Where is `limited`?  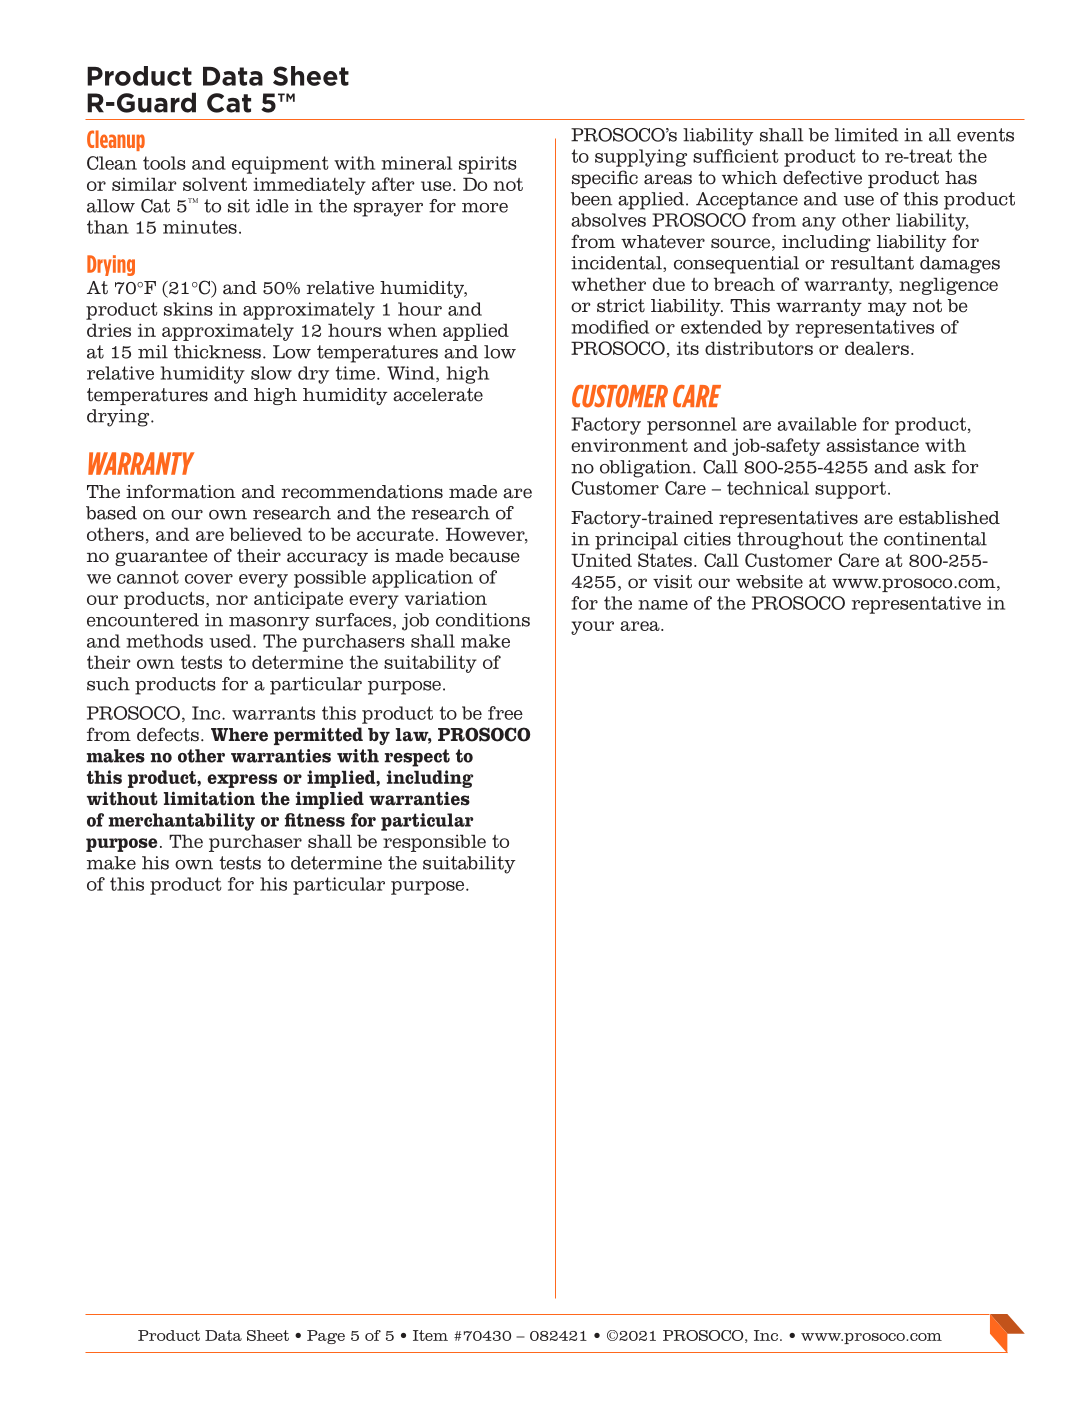 limited is located at coordinates (866, 135).
